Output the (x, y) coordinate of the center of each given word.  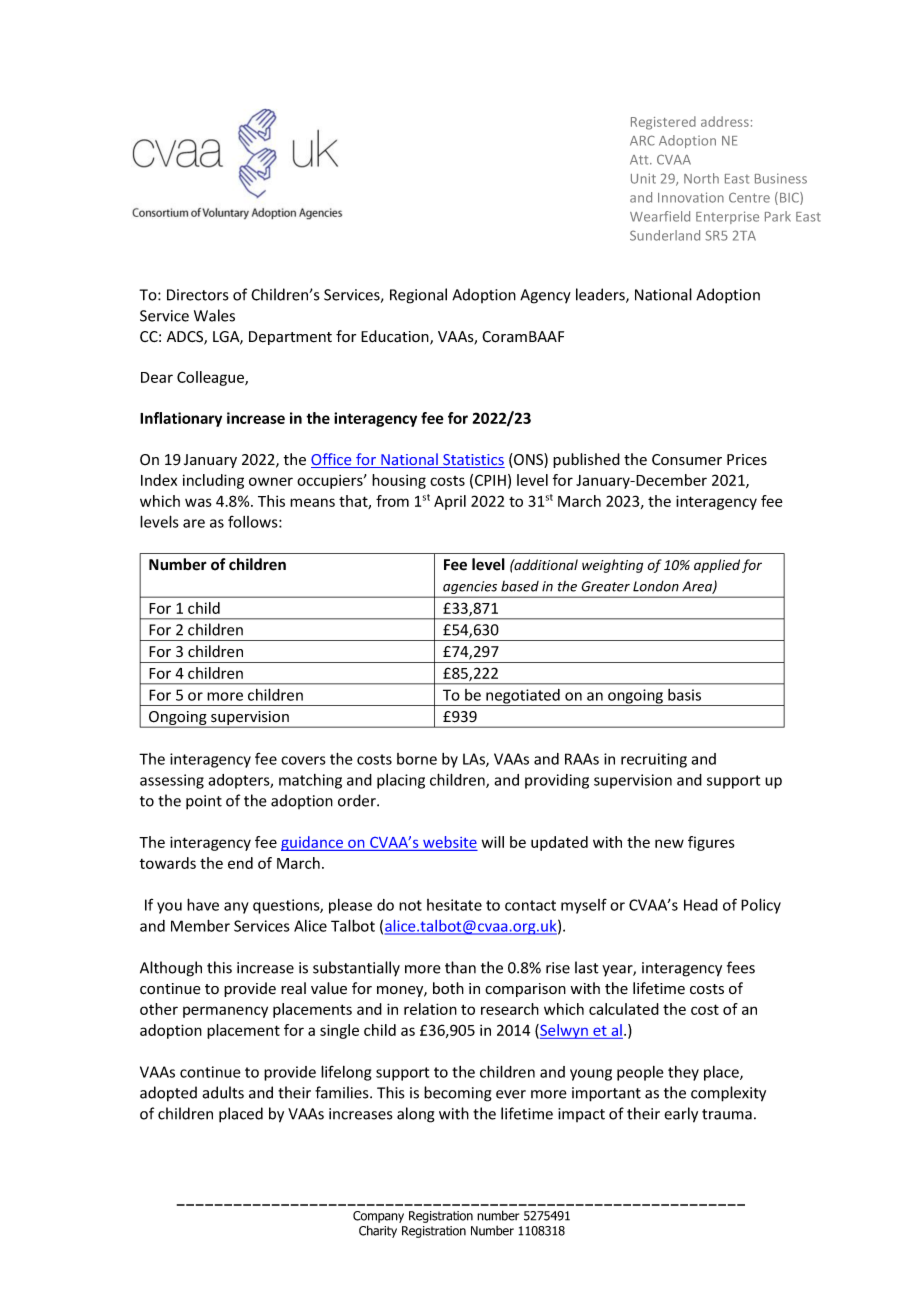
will (493, 842)
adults (223, 1092)
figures (711, 843)
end (240, 863)
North (701, 178)
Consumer (687, 460)
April (450, 502)
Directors (197, 295)
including (213, 481)
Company (378, 1217)
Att (640, 160)
